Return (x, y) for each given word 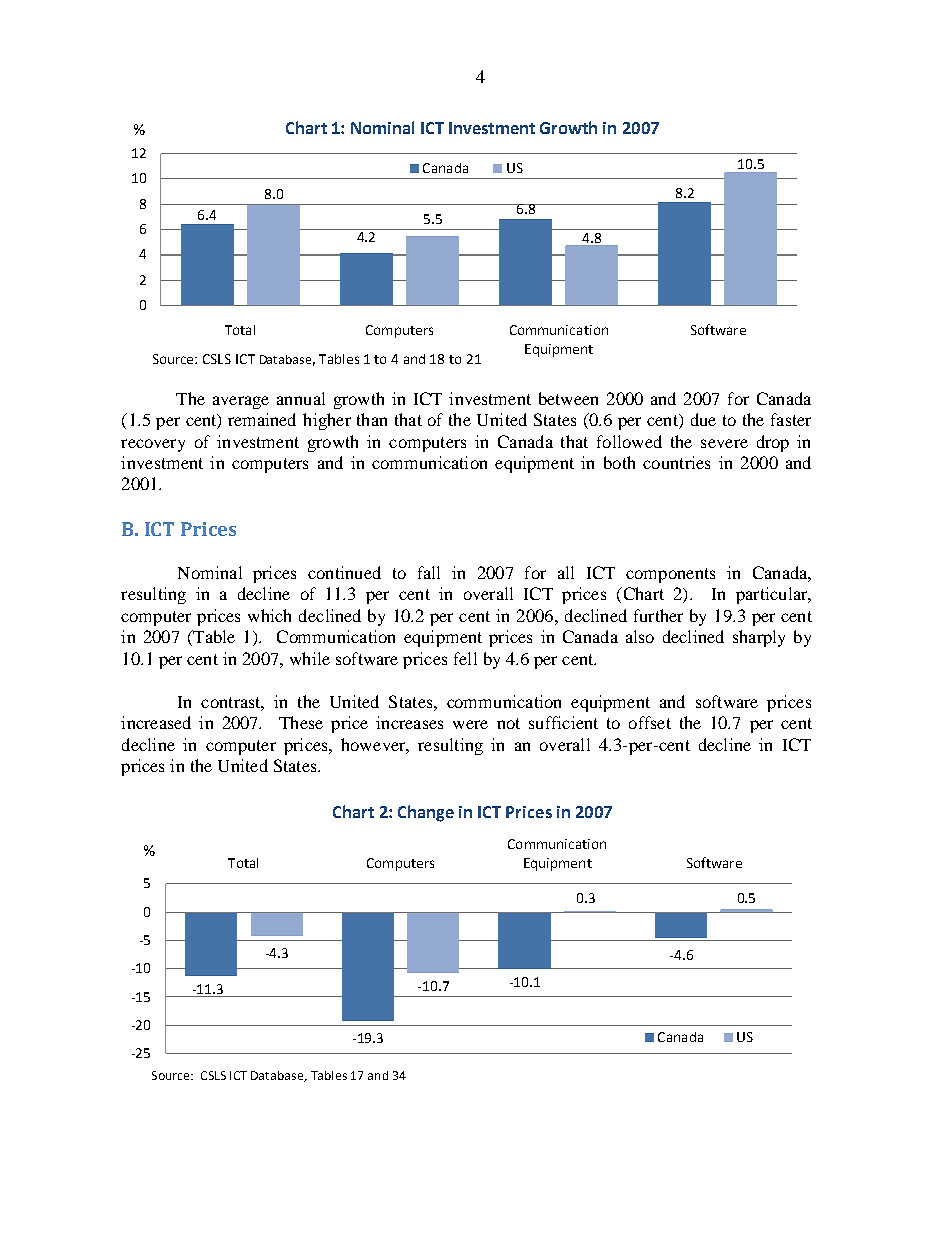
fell (465, 658)
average (241, 402)
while (310, 658)
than (372, 419)
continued (344, 572)
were (470, 724)
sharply (759, 638)
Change (426, 813)
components (670, 575)
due (703, 419)
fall (429, 572)
